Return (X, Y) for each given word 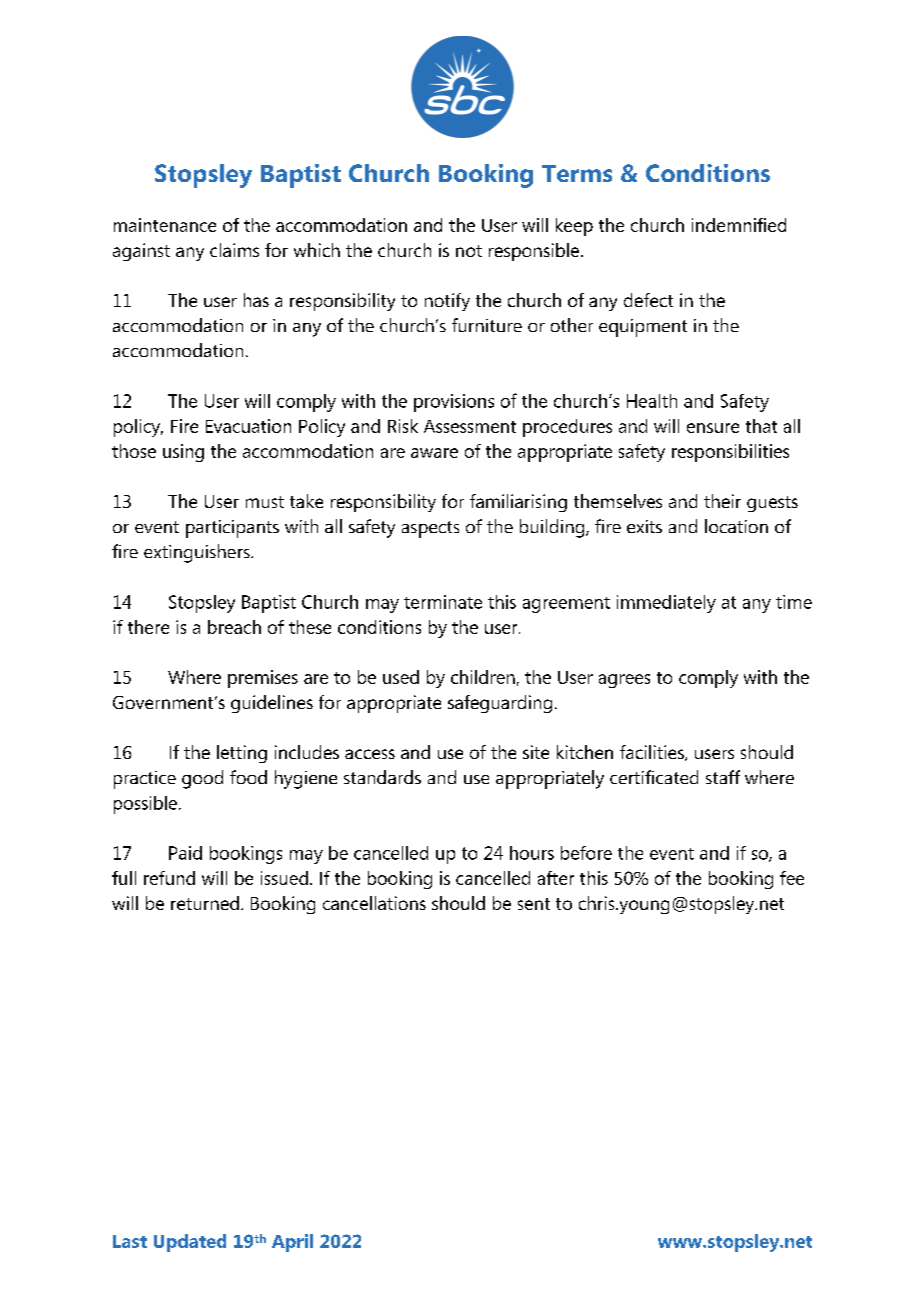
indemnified (739, 225)
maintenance (165, 225)
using (183, 453)
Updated (190, 1243)
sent (534, 904)
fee (792, 878)
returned (205, 903)
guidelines (272, 704)
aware (434, 453)
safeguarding (500, 704)
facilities (653, 753)
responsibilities (730, 453)
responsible (534, 252)
